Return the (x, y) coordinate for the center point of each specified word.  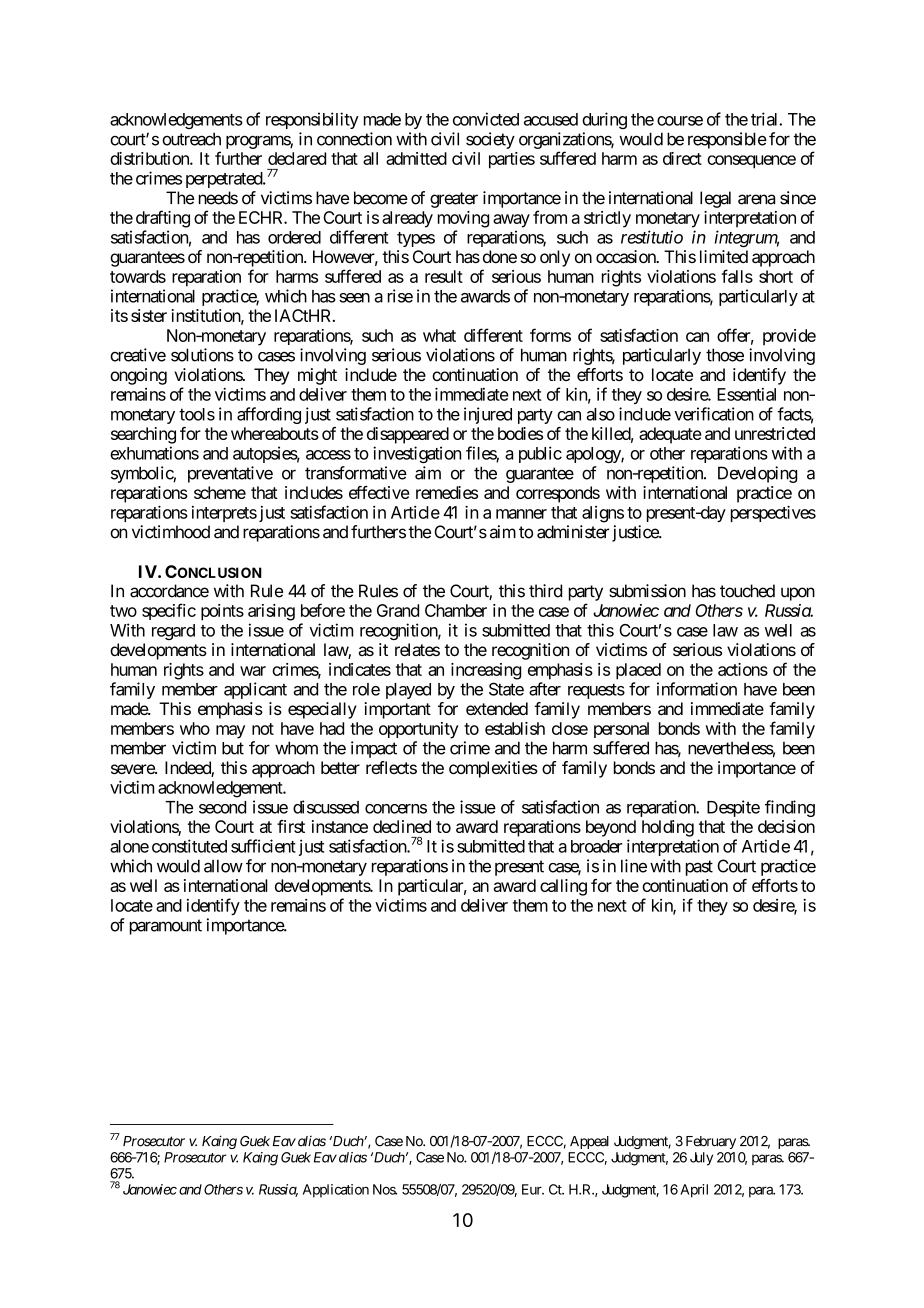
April (694, 1191)
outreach (191, 139)
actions (743, 669)
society (490, 140)
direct (682, 158)
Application (336, 1191)
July (701, 1159)
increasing (486, 671)
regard (173, 632)
